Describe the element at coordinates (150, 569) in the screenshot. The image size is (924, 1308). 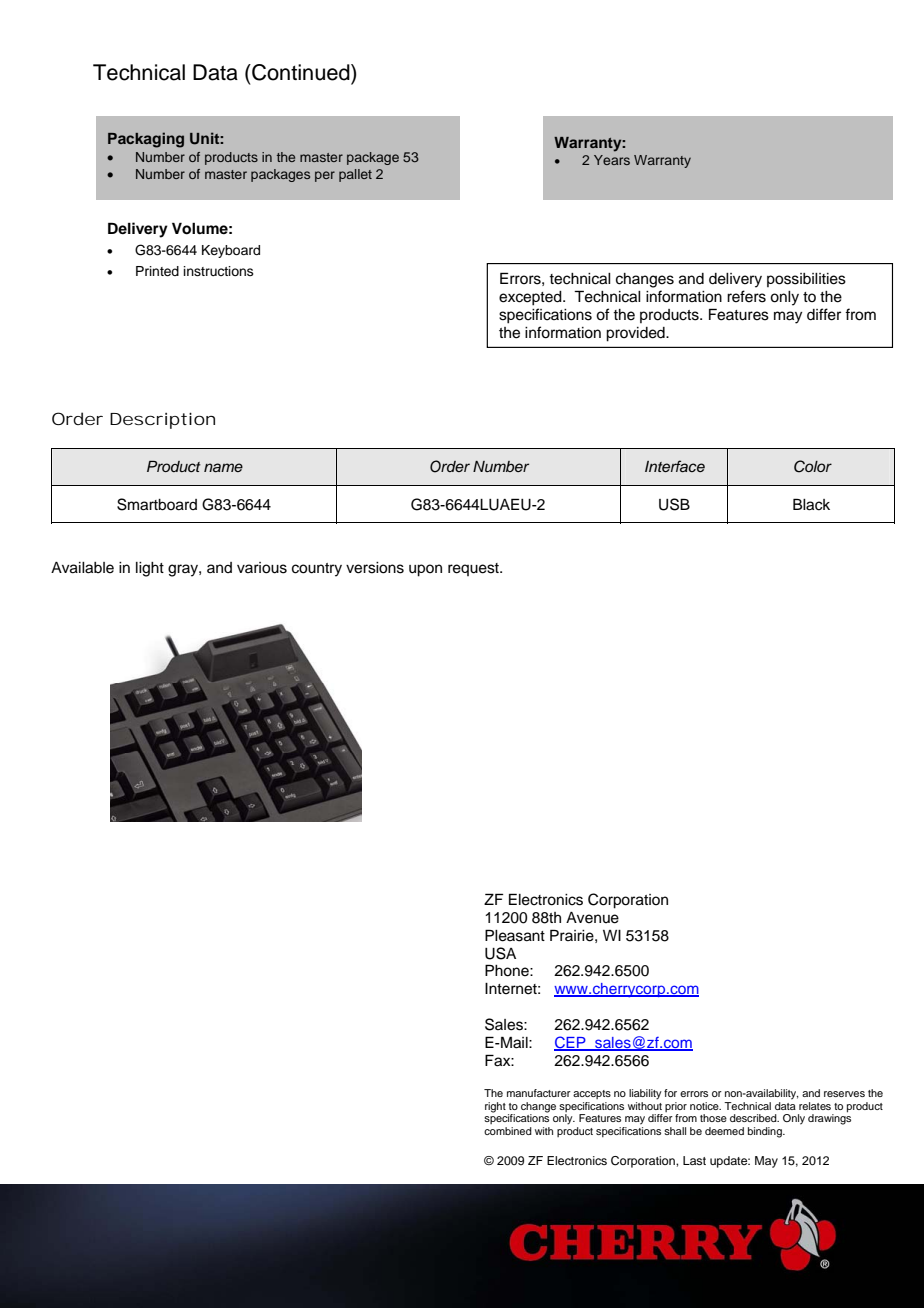
I see `light` at that location.
